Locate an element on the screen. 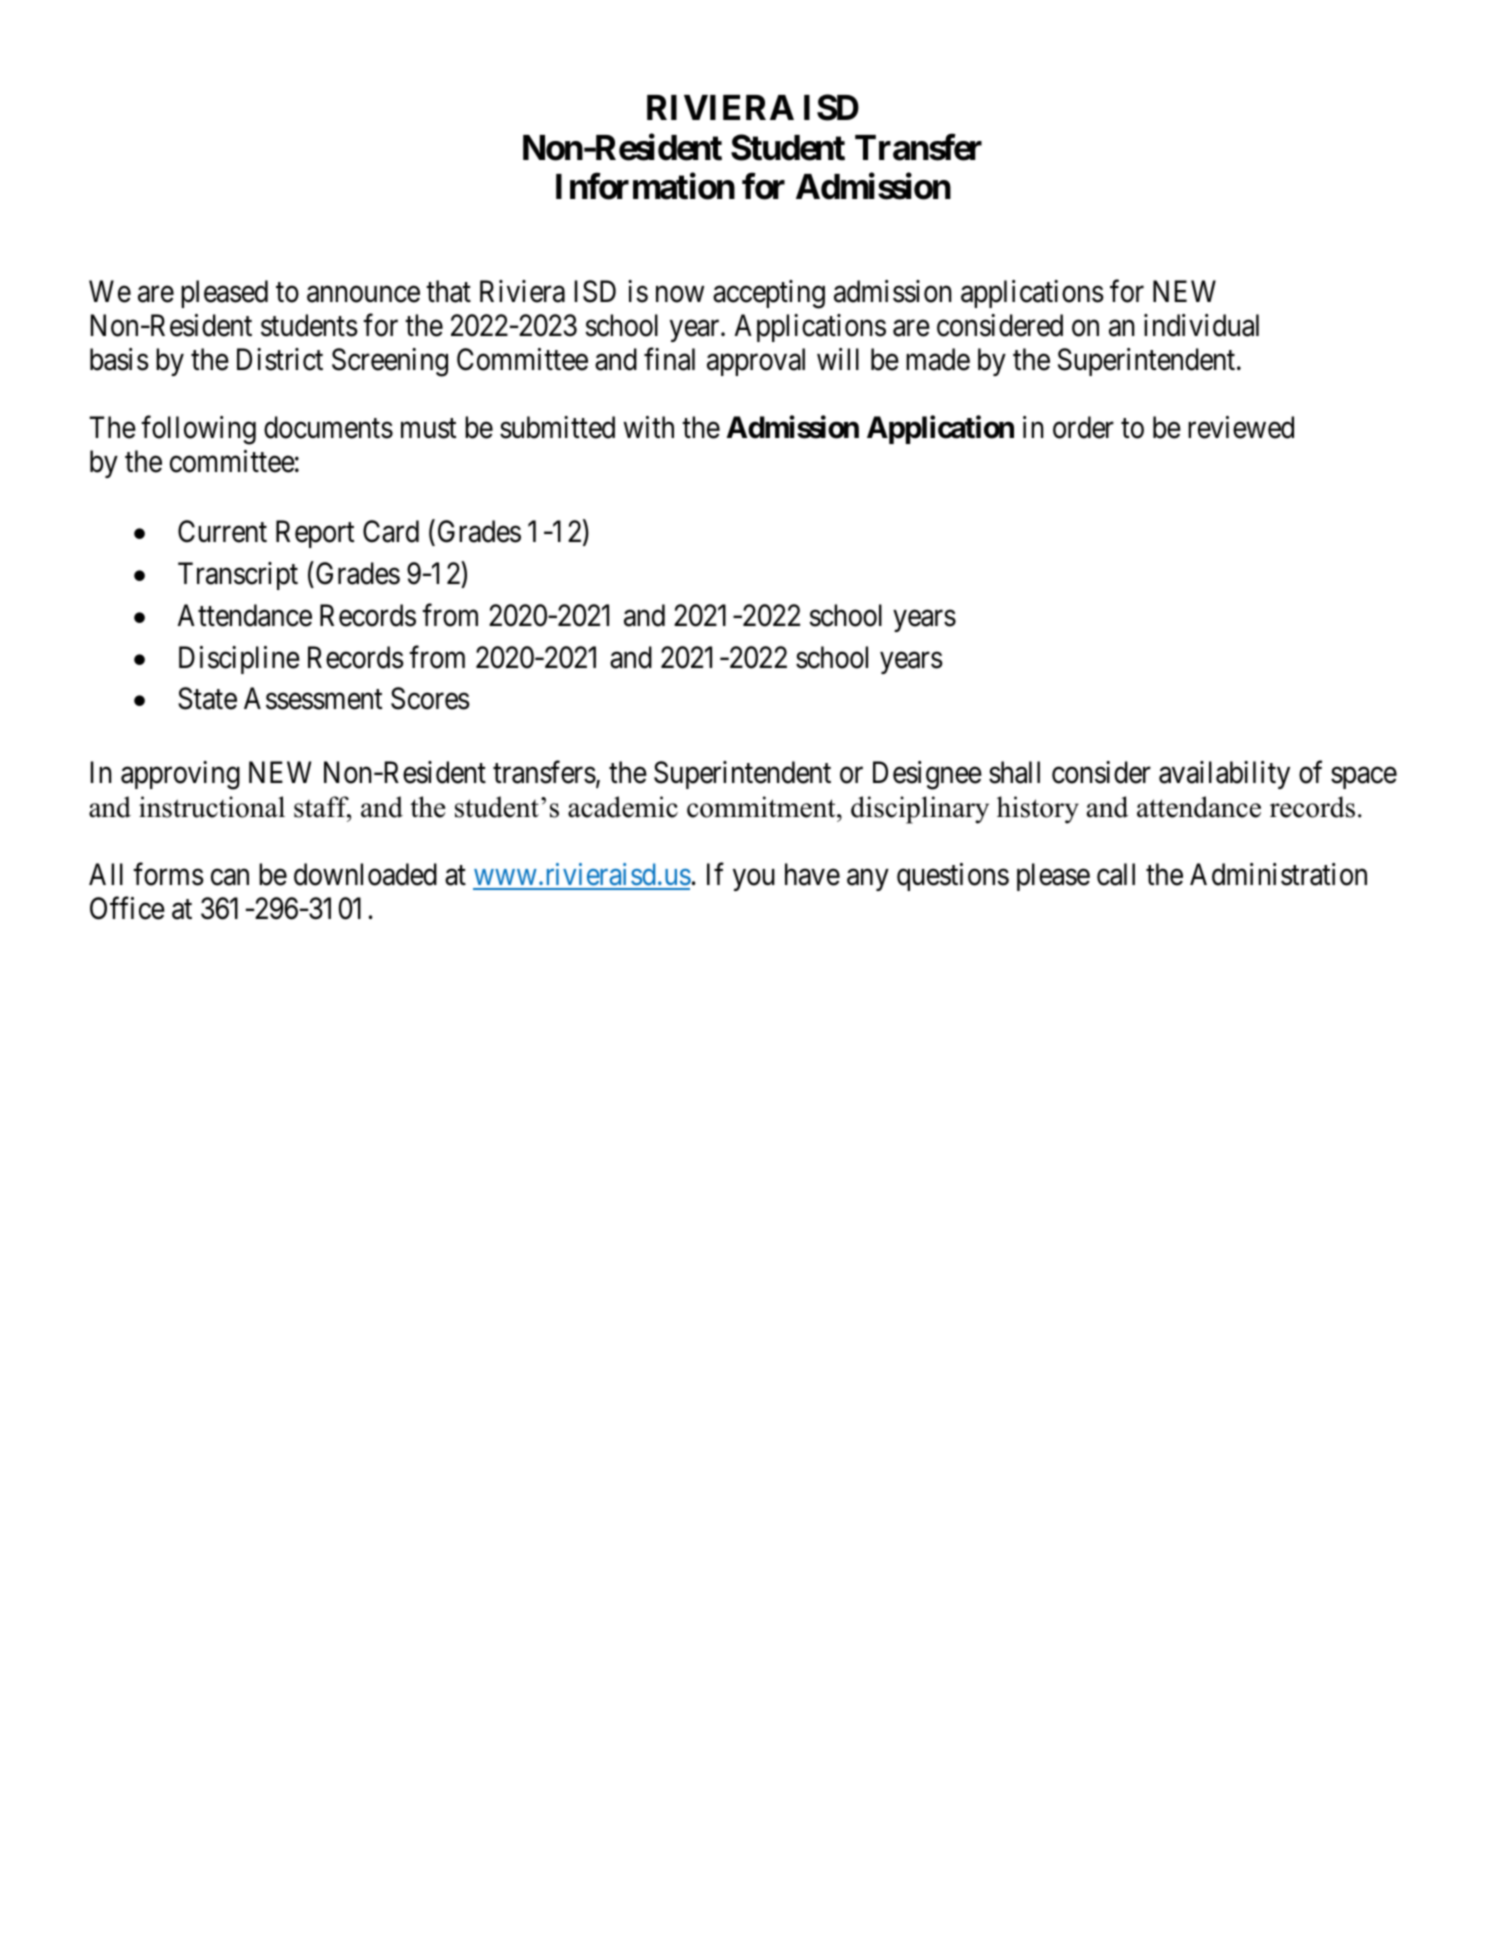  following is located at coordinates (198, 430).
